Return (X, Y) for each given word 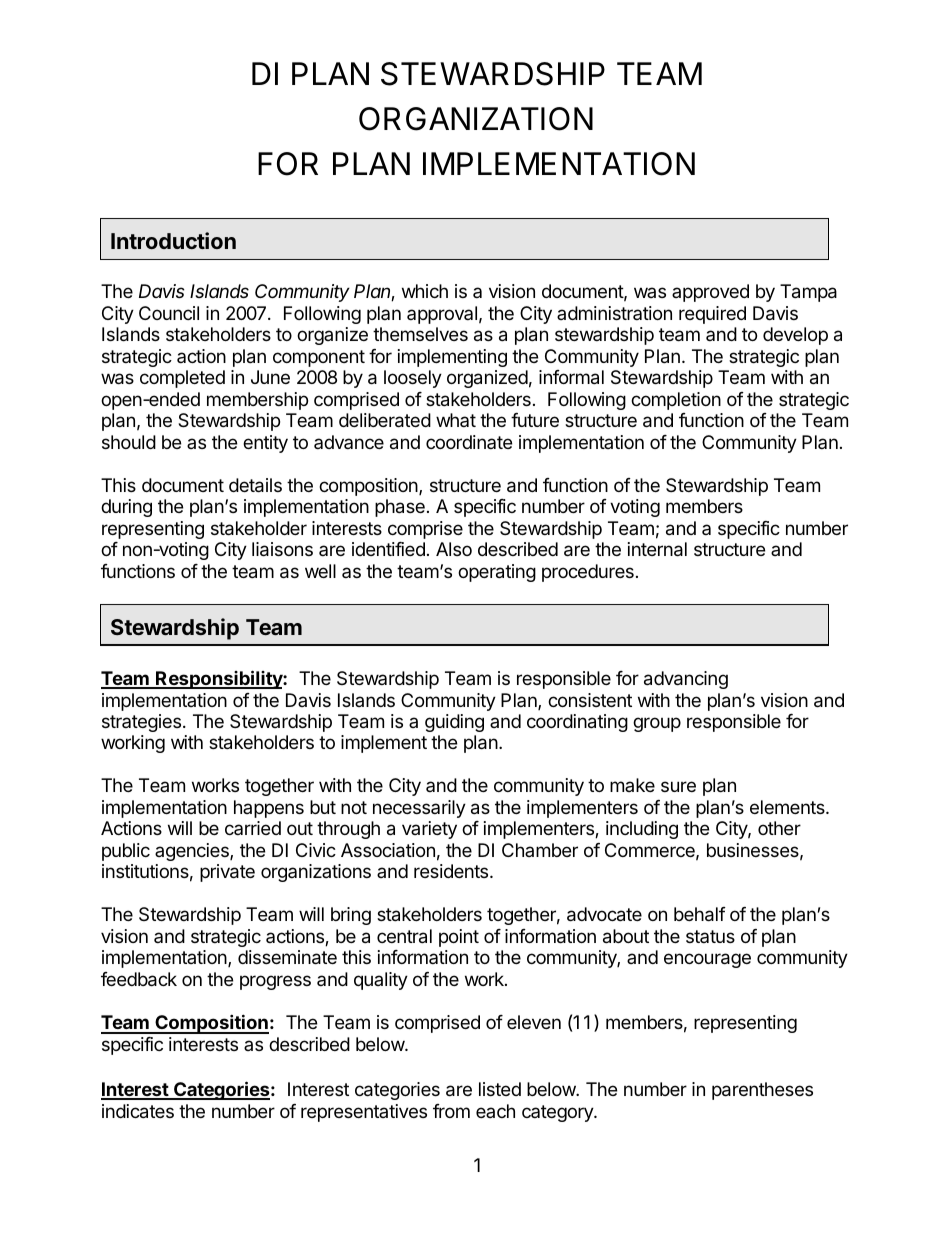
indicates (138, 1111)
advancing (686, 680)
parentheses (762, 1091)
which (425, 291)
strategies (141, 723)
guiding (454, 723)
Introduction (173, 240)
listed (500, 1089)
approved (710, 293)
